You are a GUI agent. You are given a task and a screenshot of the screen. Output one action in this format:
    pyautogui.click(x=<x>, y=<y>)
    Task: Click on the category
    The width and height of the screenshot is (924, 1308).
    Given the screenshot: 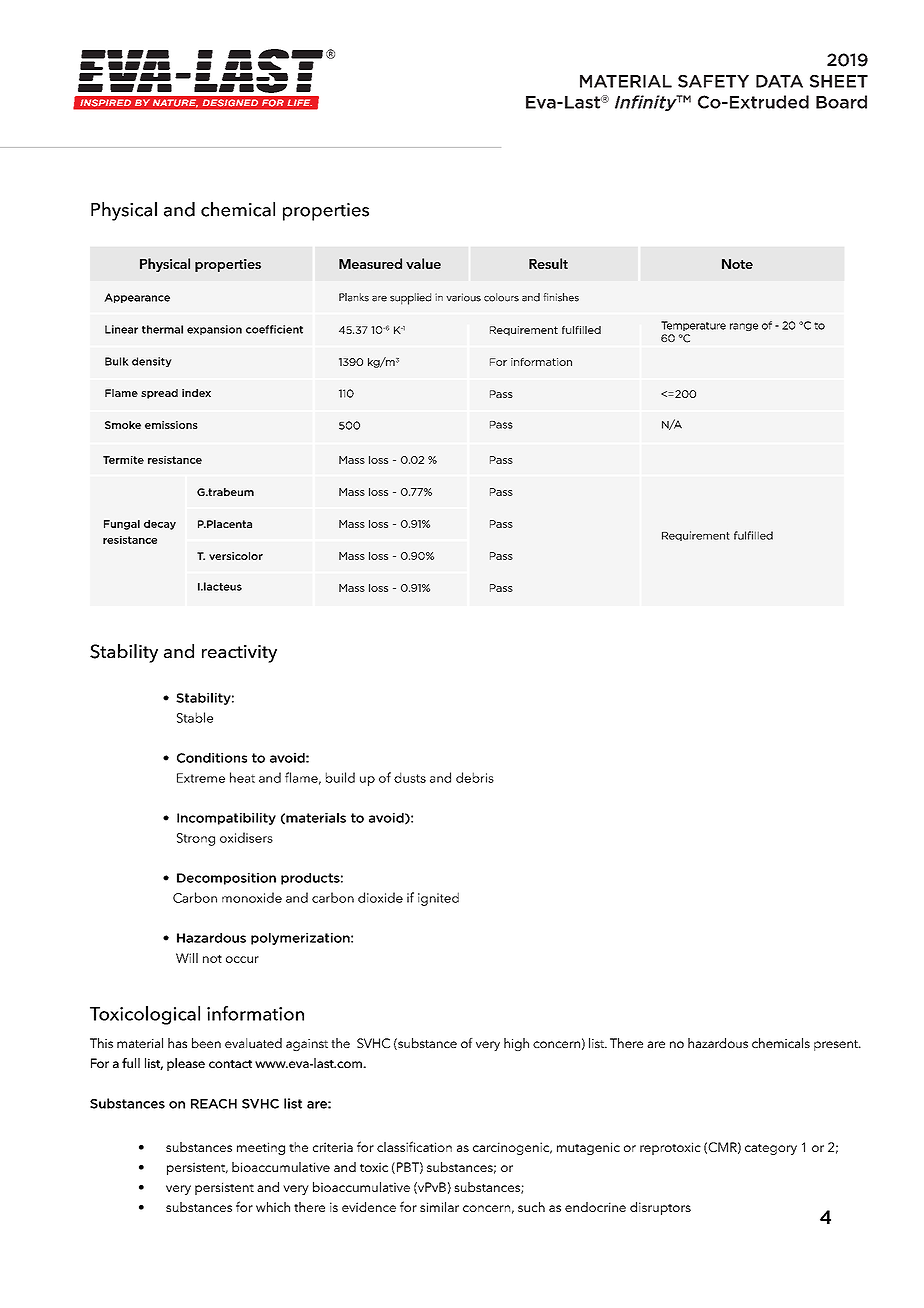 What is the action you would take?
    pyautogui.click(x=771, y=1149)
